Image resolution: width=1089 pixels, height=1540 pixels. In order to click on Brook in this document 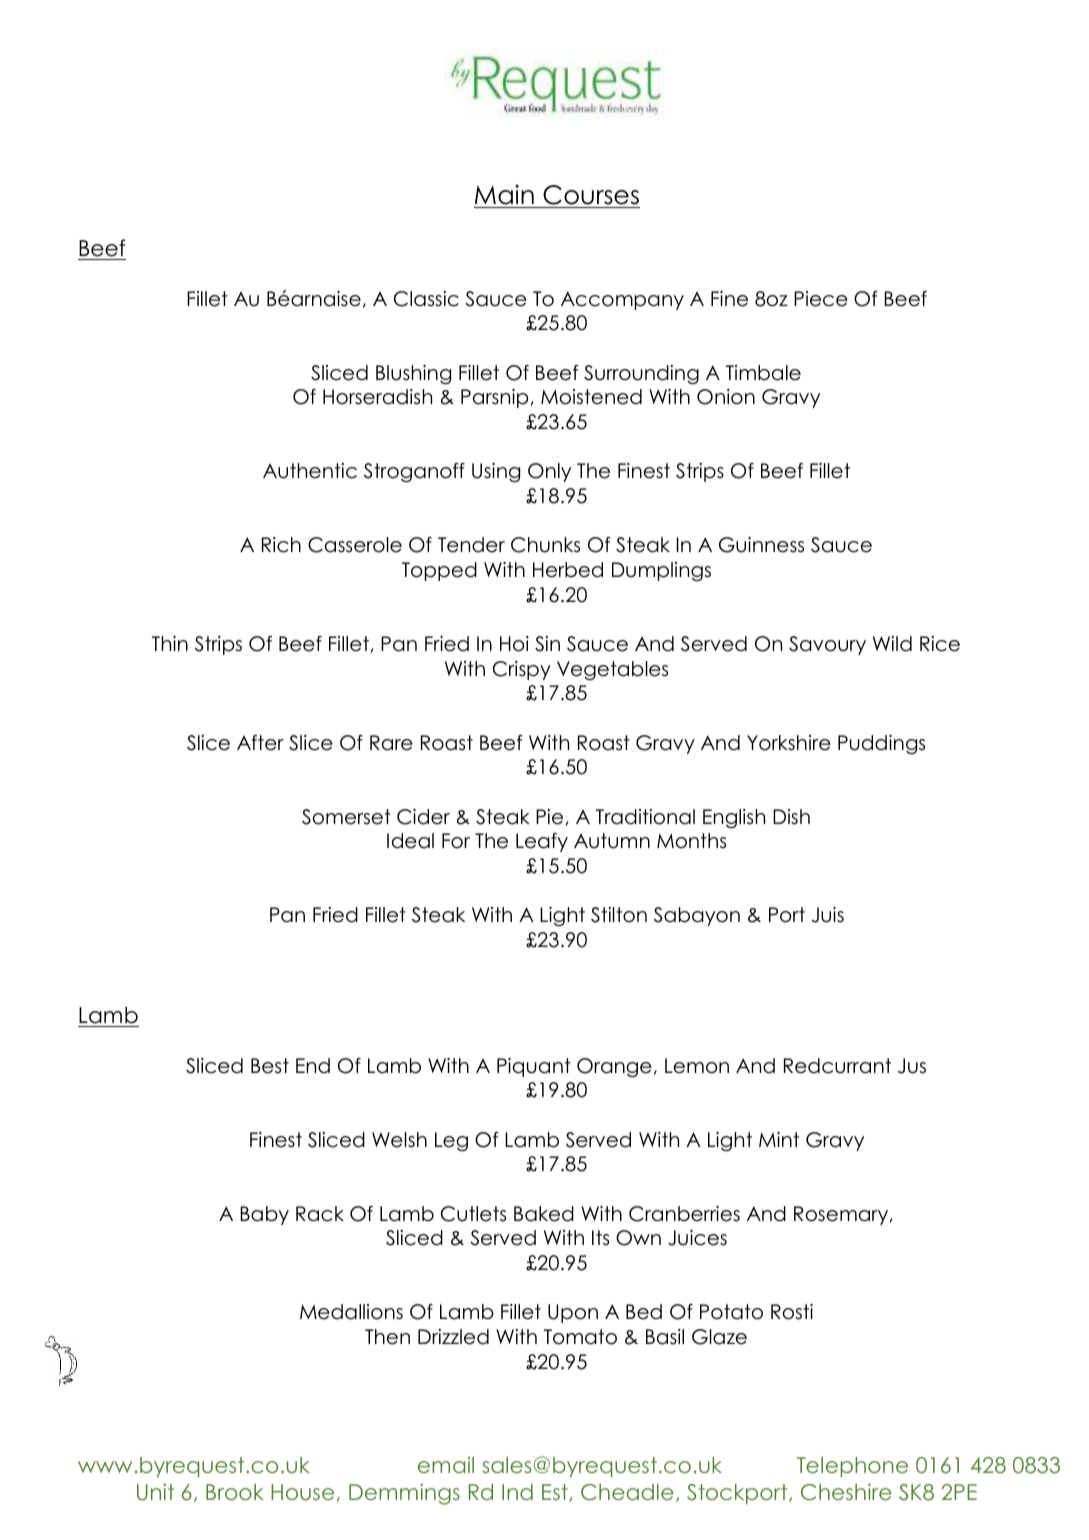, I will do `click(235, 1492)`.
